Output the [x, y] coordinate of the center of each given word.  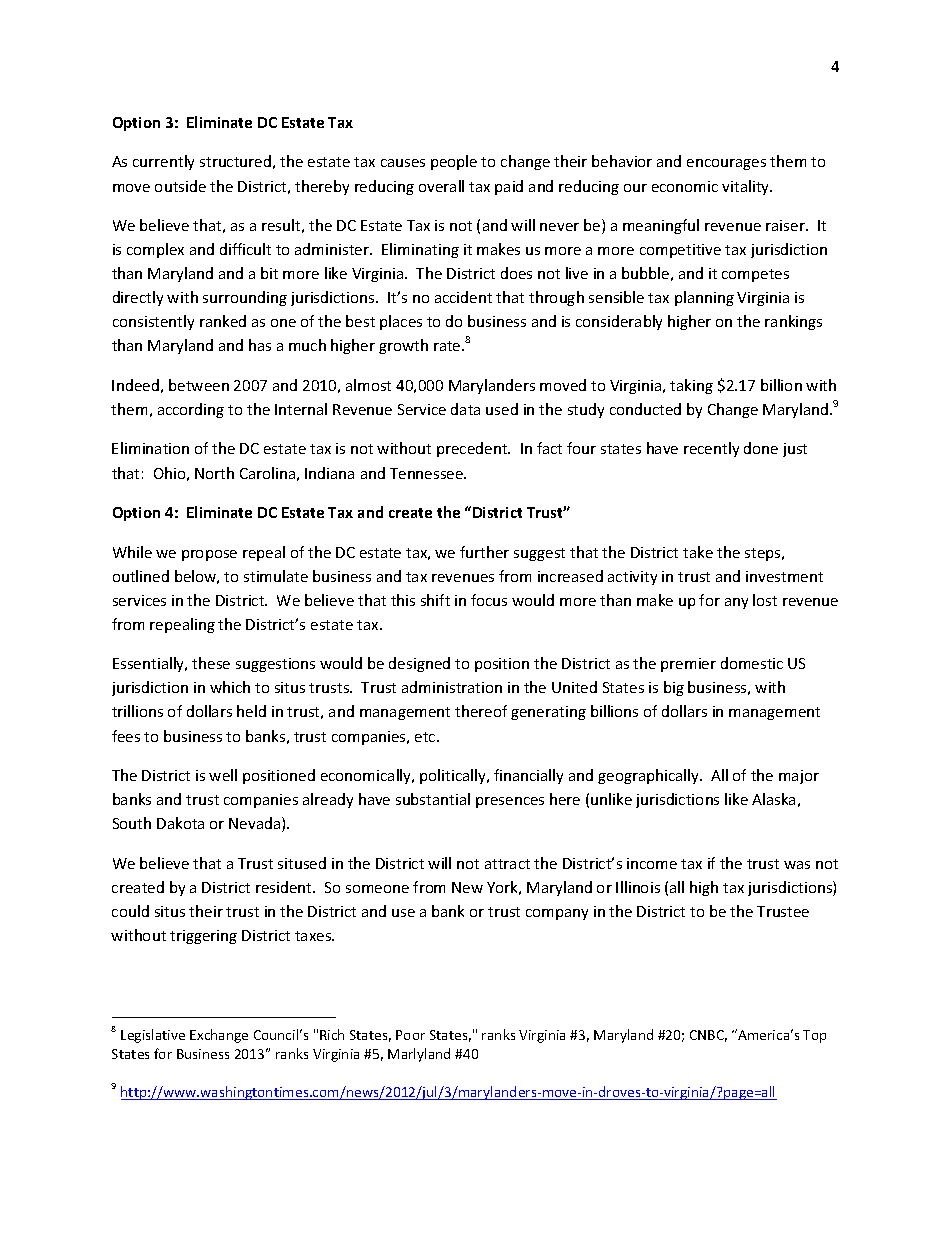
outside [180, 186]
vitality [747, 187]
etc [426, 737]
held [251, 711]
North [214, 473]
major [799, 777]
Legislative [153, 1036]
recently [711, 449]
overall [441, 186]
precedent [473, 449]
